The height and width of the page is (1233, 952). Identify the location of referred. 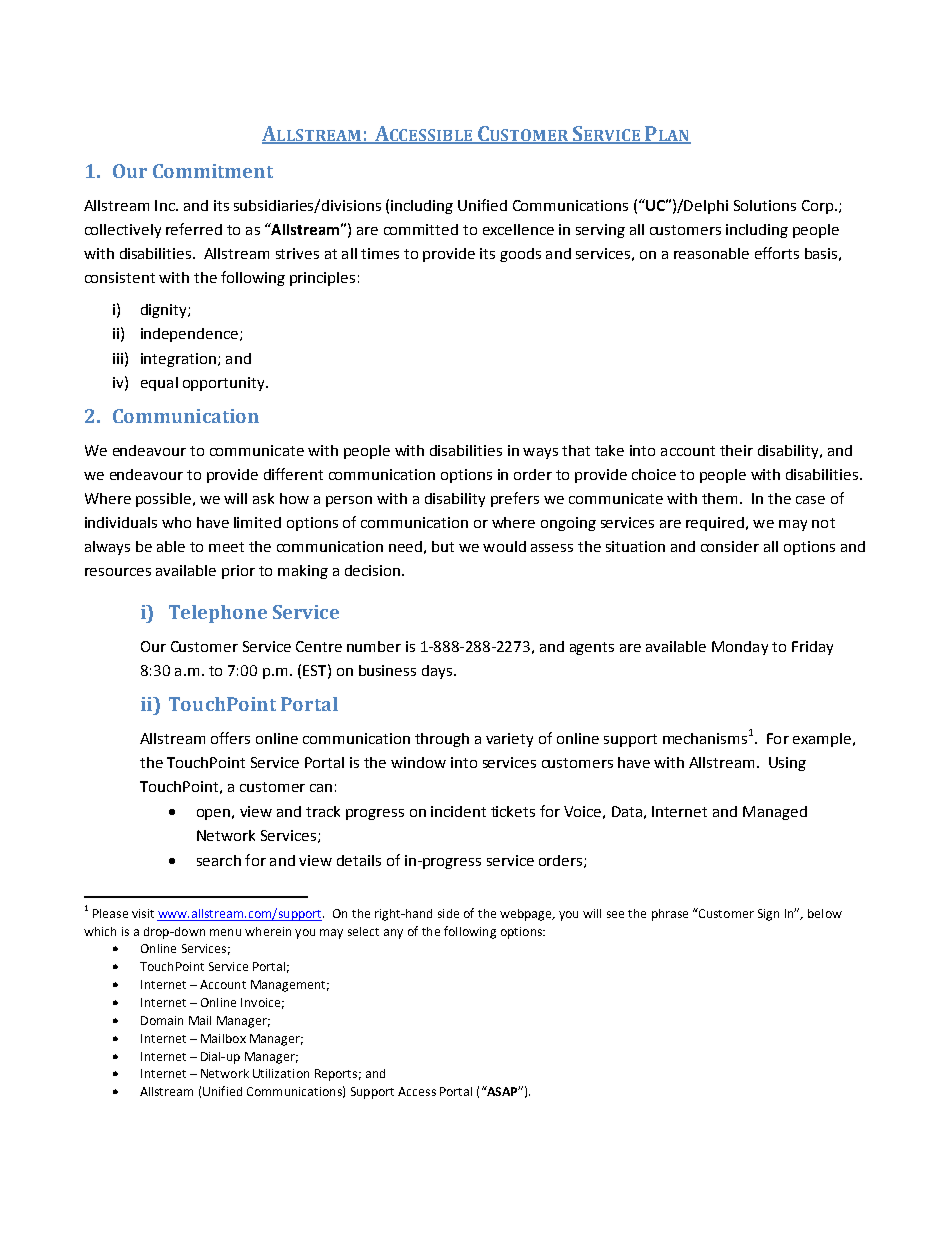
(194, 229).
